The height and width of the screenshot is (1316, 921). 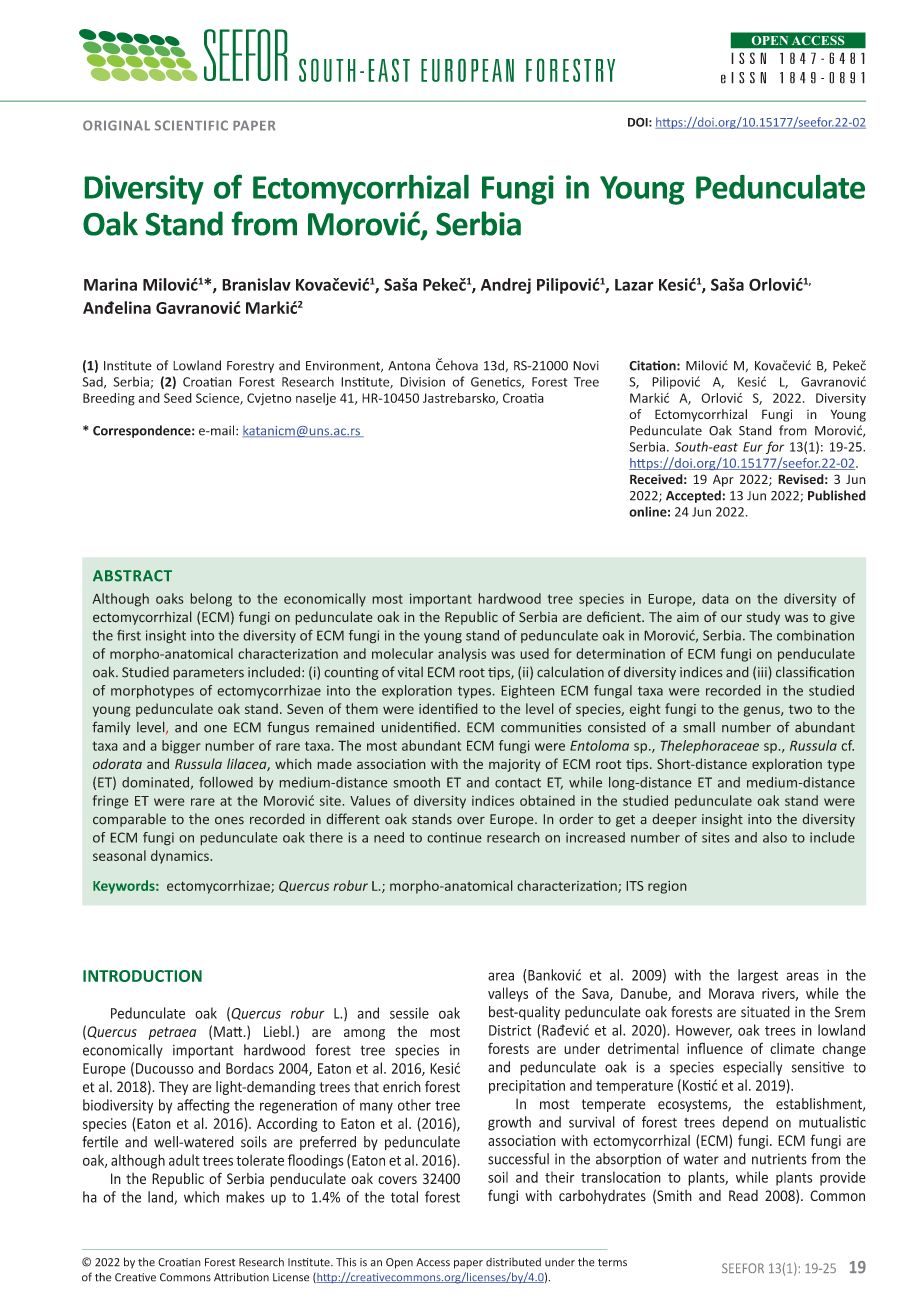 I want to click on SCIENTIFIC, so click(x=191, y=125).
